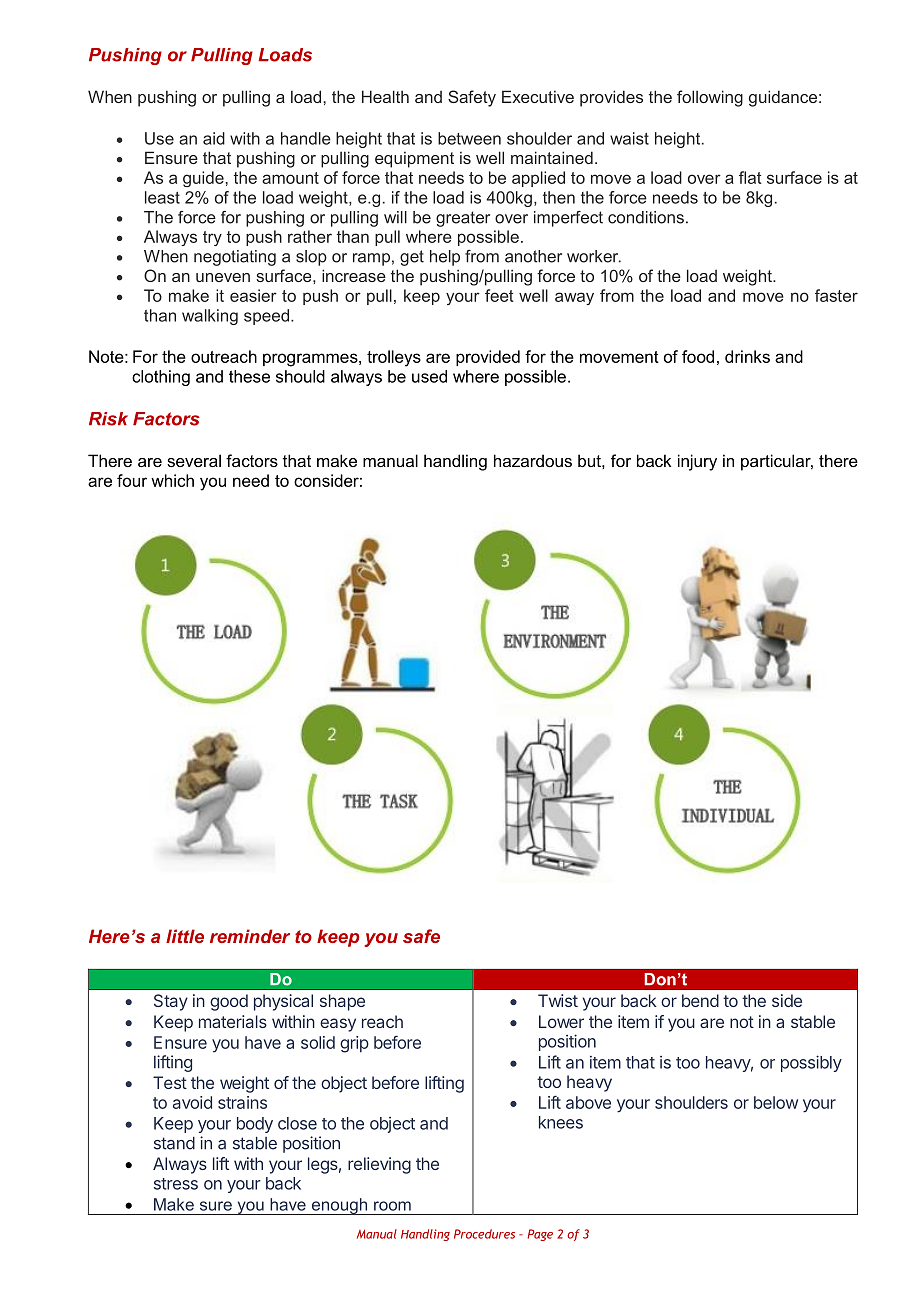 This screenshot has height=1308, width=924. Describe the element at coordinates (176, 1184) in the screenshot. I see `stress` at that location.
